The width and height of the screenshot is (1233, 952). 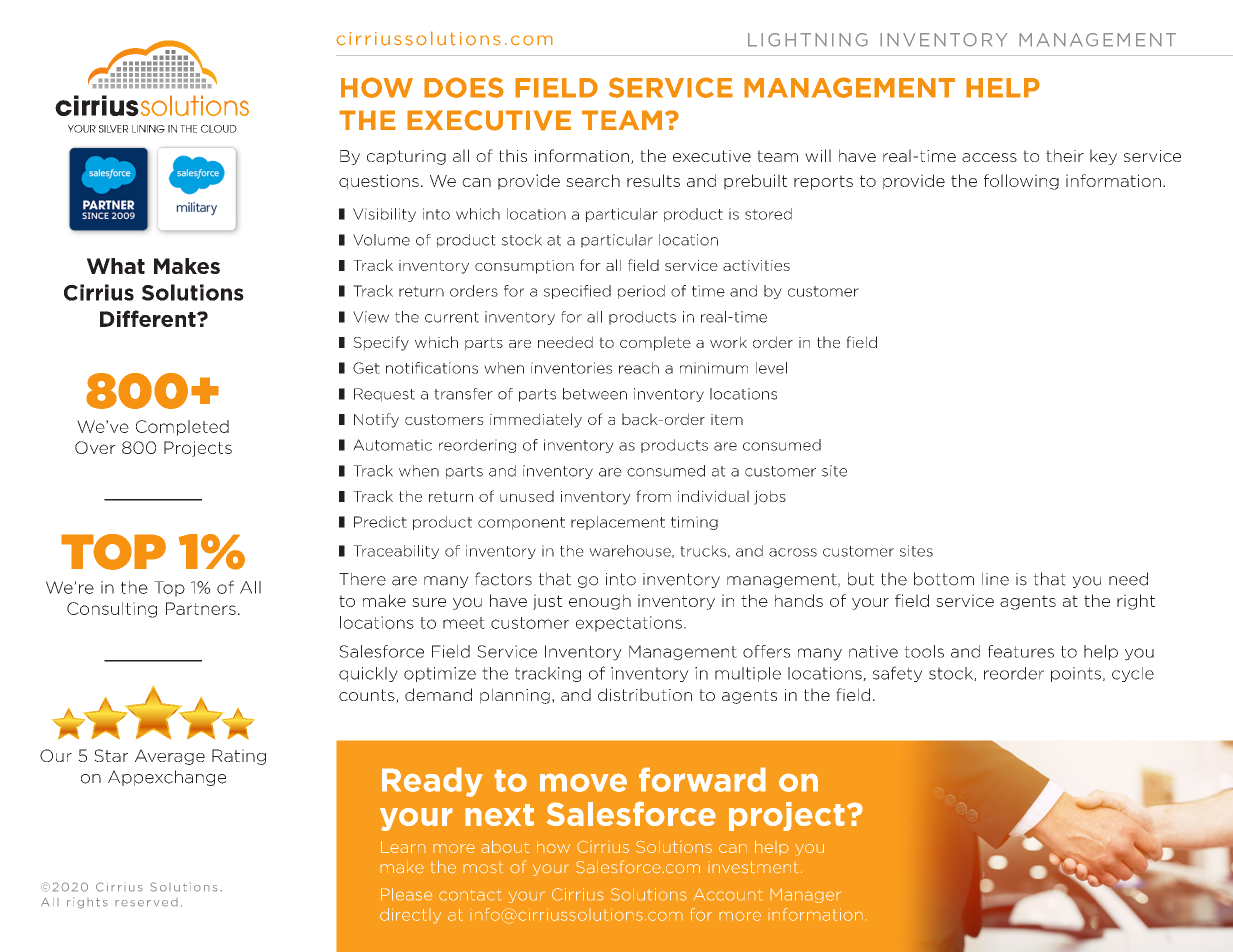 What do you see at coordinates (380, 522) in the screenshot?
I see `Predict` at bounding box center [380, 522].
